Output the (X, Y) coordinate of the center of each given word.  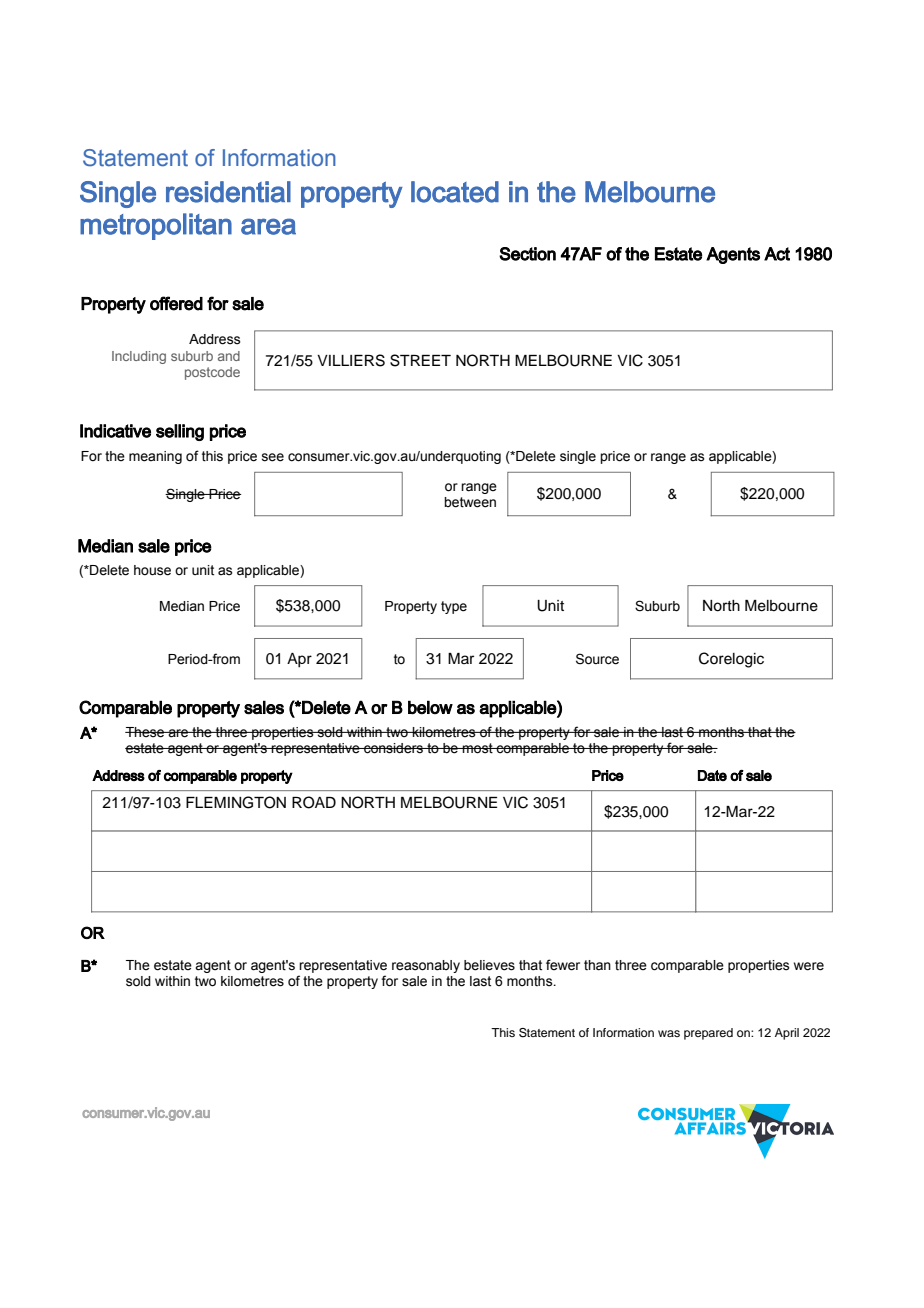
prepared (708, 1034)
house (152, 570)
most (478, 748)
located (455, 192)
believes (489, 965)
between (470, 502)
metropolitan (156, 226)
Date (712, 775)
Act (777, 254)
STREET (420, 360)
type (454, 607)
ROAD (314, 802)
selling (180, 432)
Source (597, 659)
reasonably (426, 966)
